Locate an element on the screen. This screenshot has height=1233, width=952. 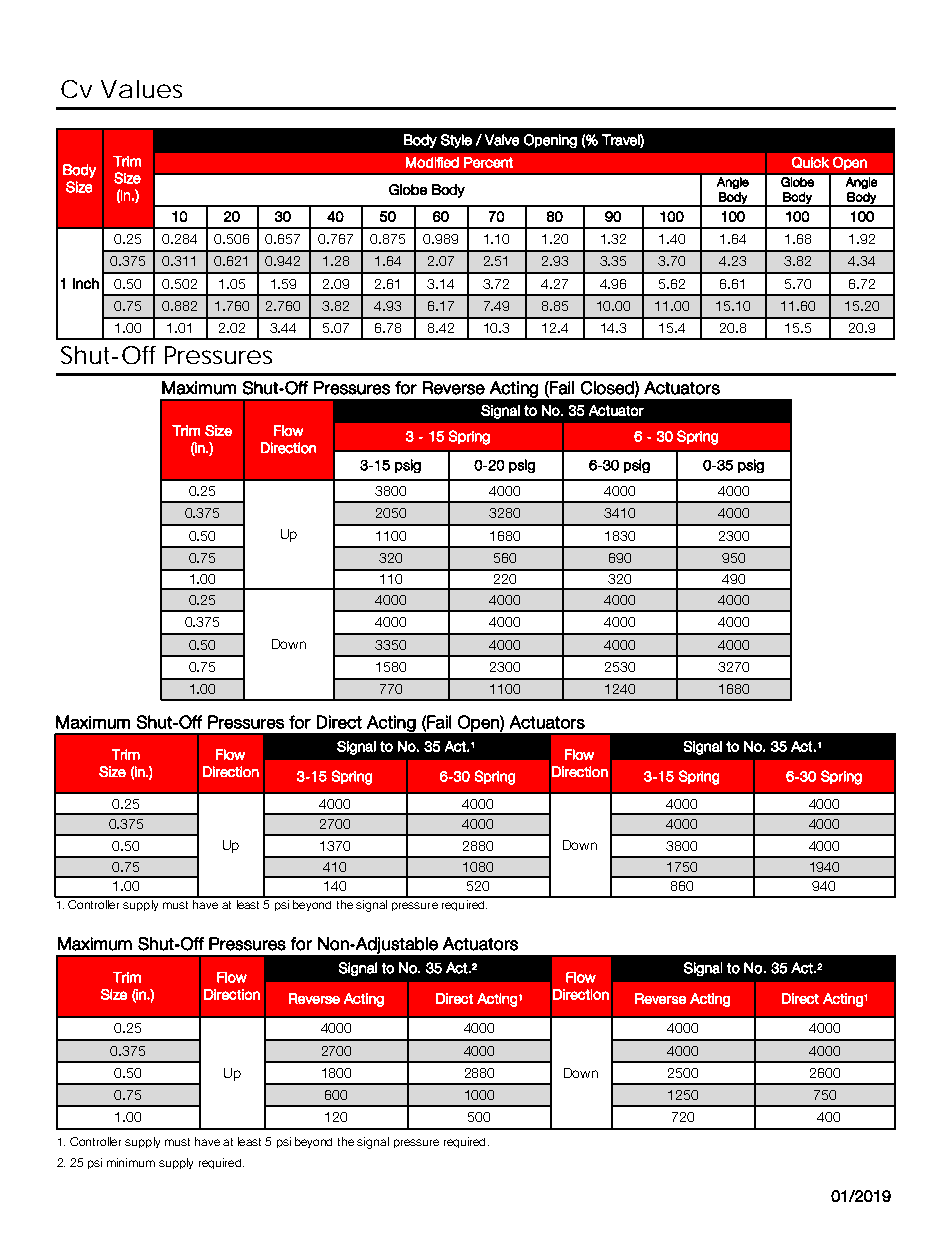
Valve is located at coordinates (502, 140).
